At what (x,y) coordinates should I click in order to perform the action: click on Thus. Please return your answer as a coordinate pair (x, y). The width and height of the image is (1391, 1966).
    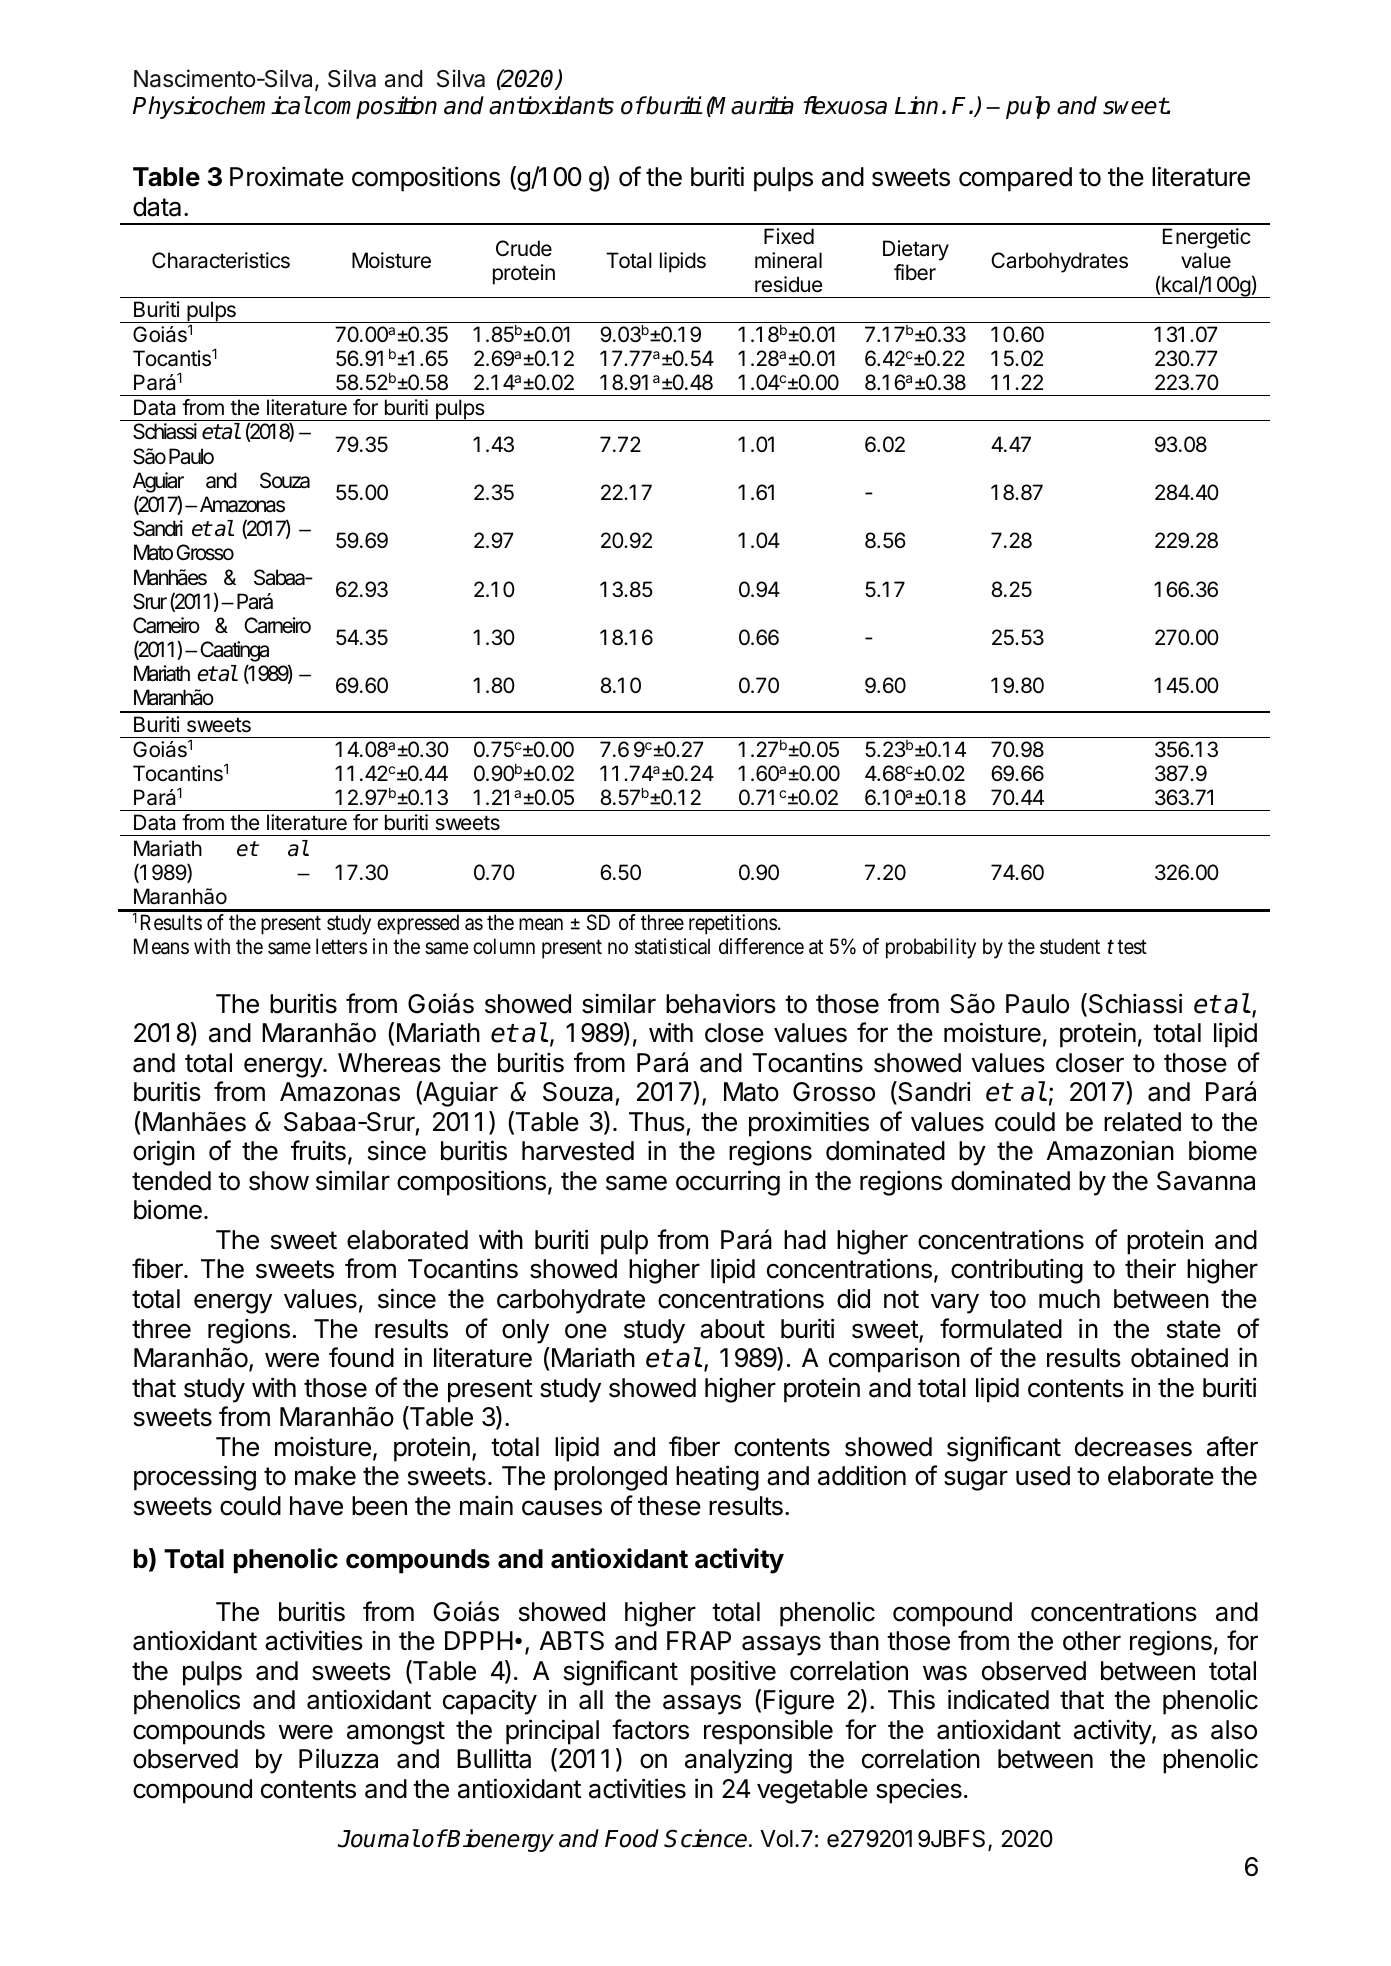
    Looking at the image, I should click on (657, 1122).
